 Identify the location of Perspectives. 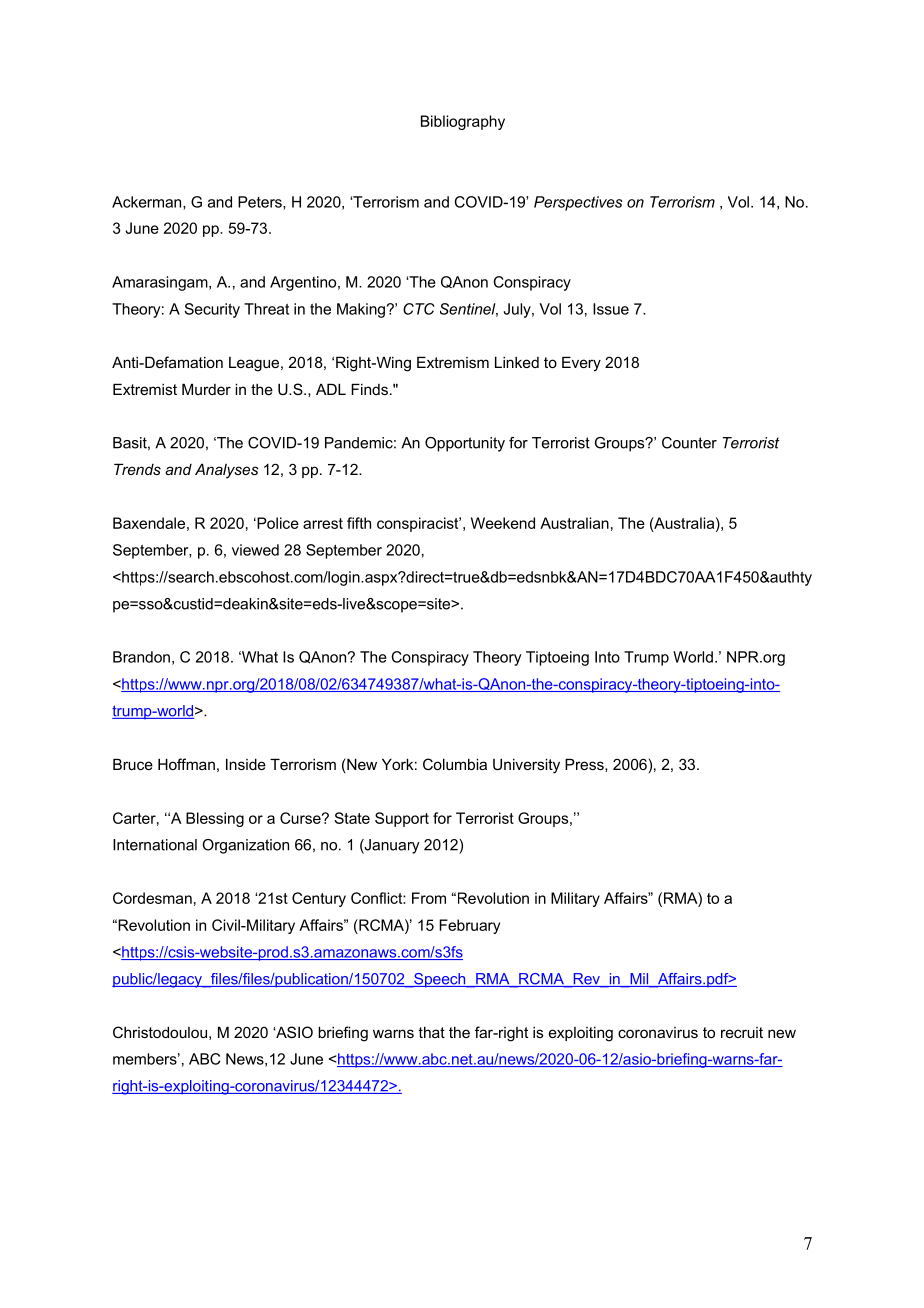
(578, 203).
